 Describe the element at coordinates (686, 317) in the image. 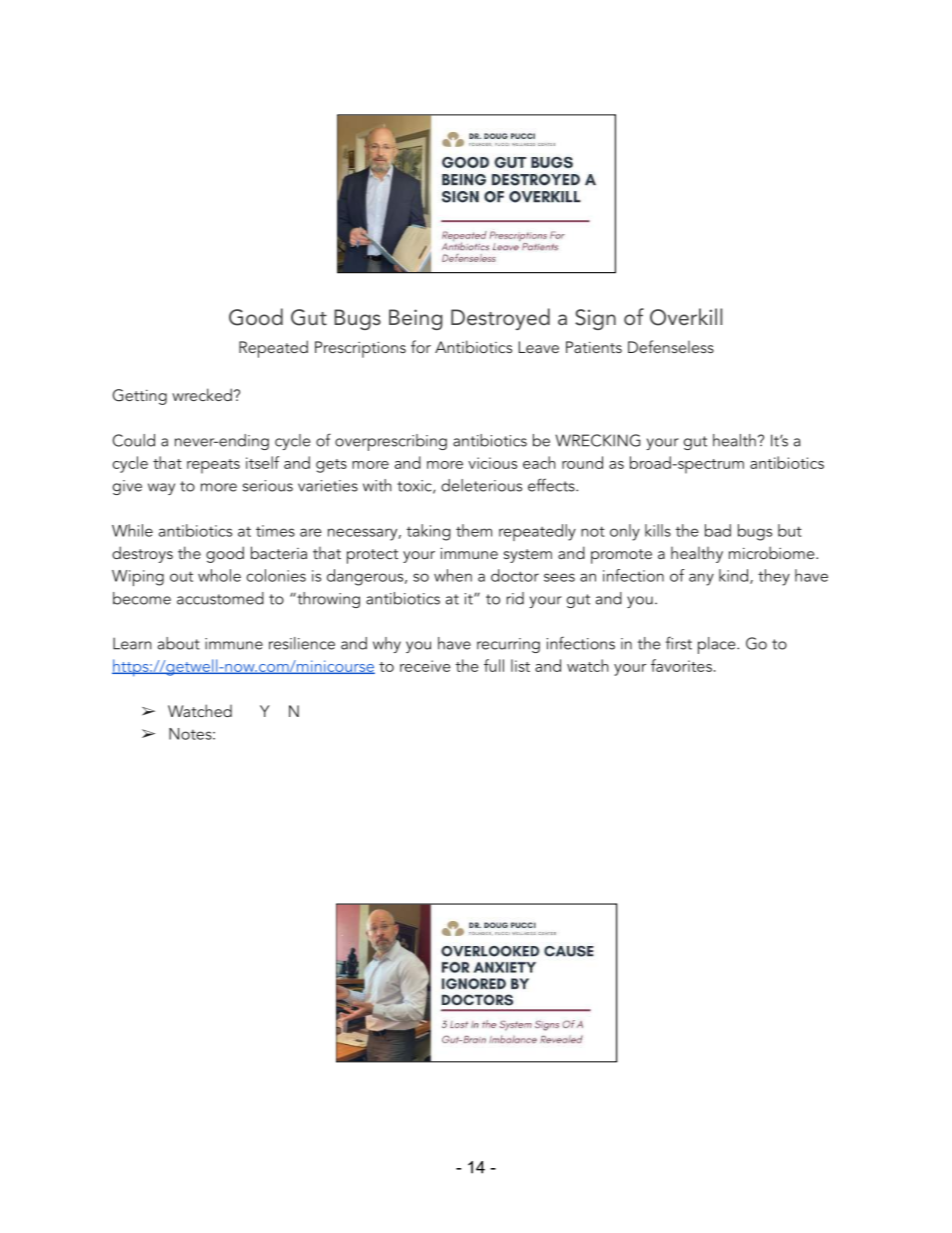

I see `Overkill` at that location.
